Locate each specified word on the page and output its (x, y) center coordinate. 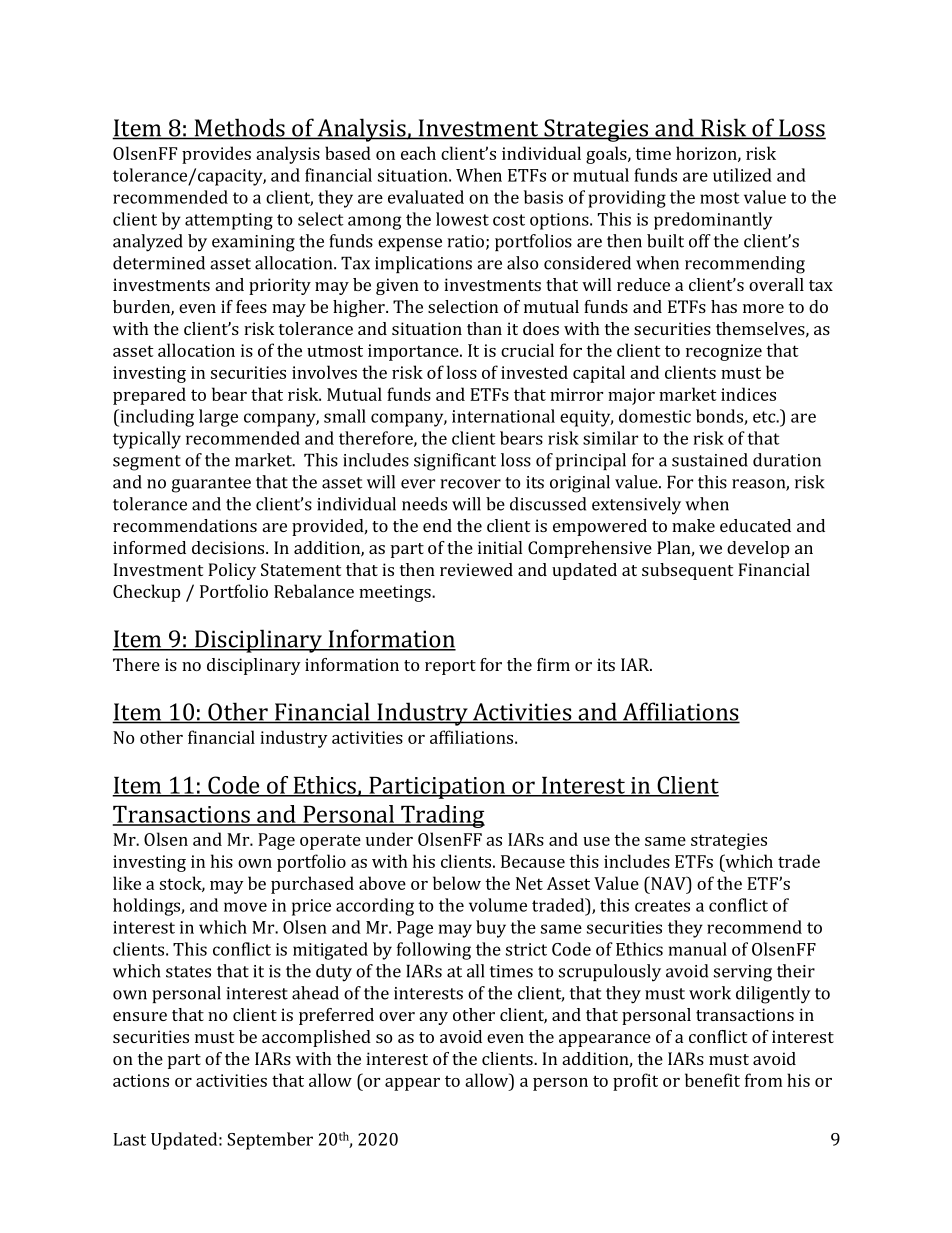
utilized (742, 175)
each (418, 153)
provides (216, 155)
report (450, 667)
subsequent (687, 571)
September (270, 1141)
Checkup (146, 593)
